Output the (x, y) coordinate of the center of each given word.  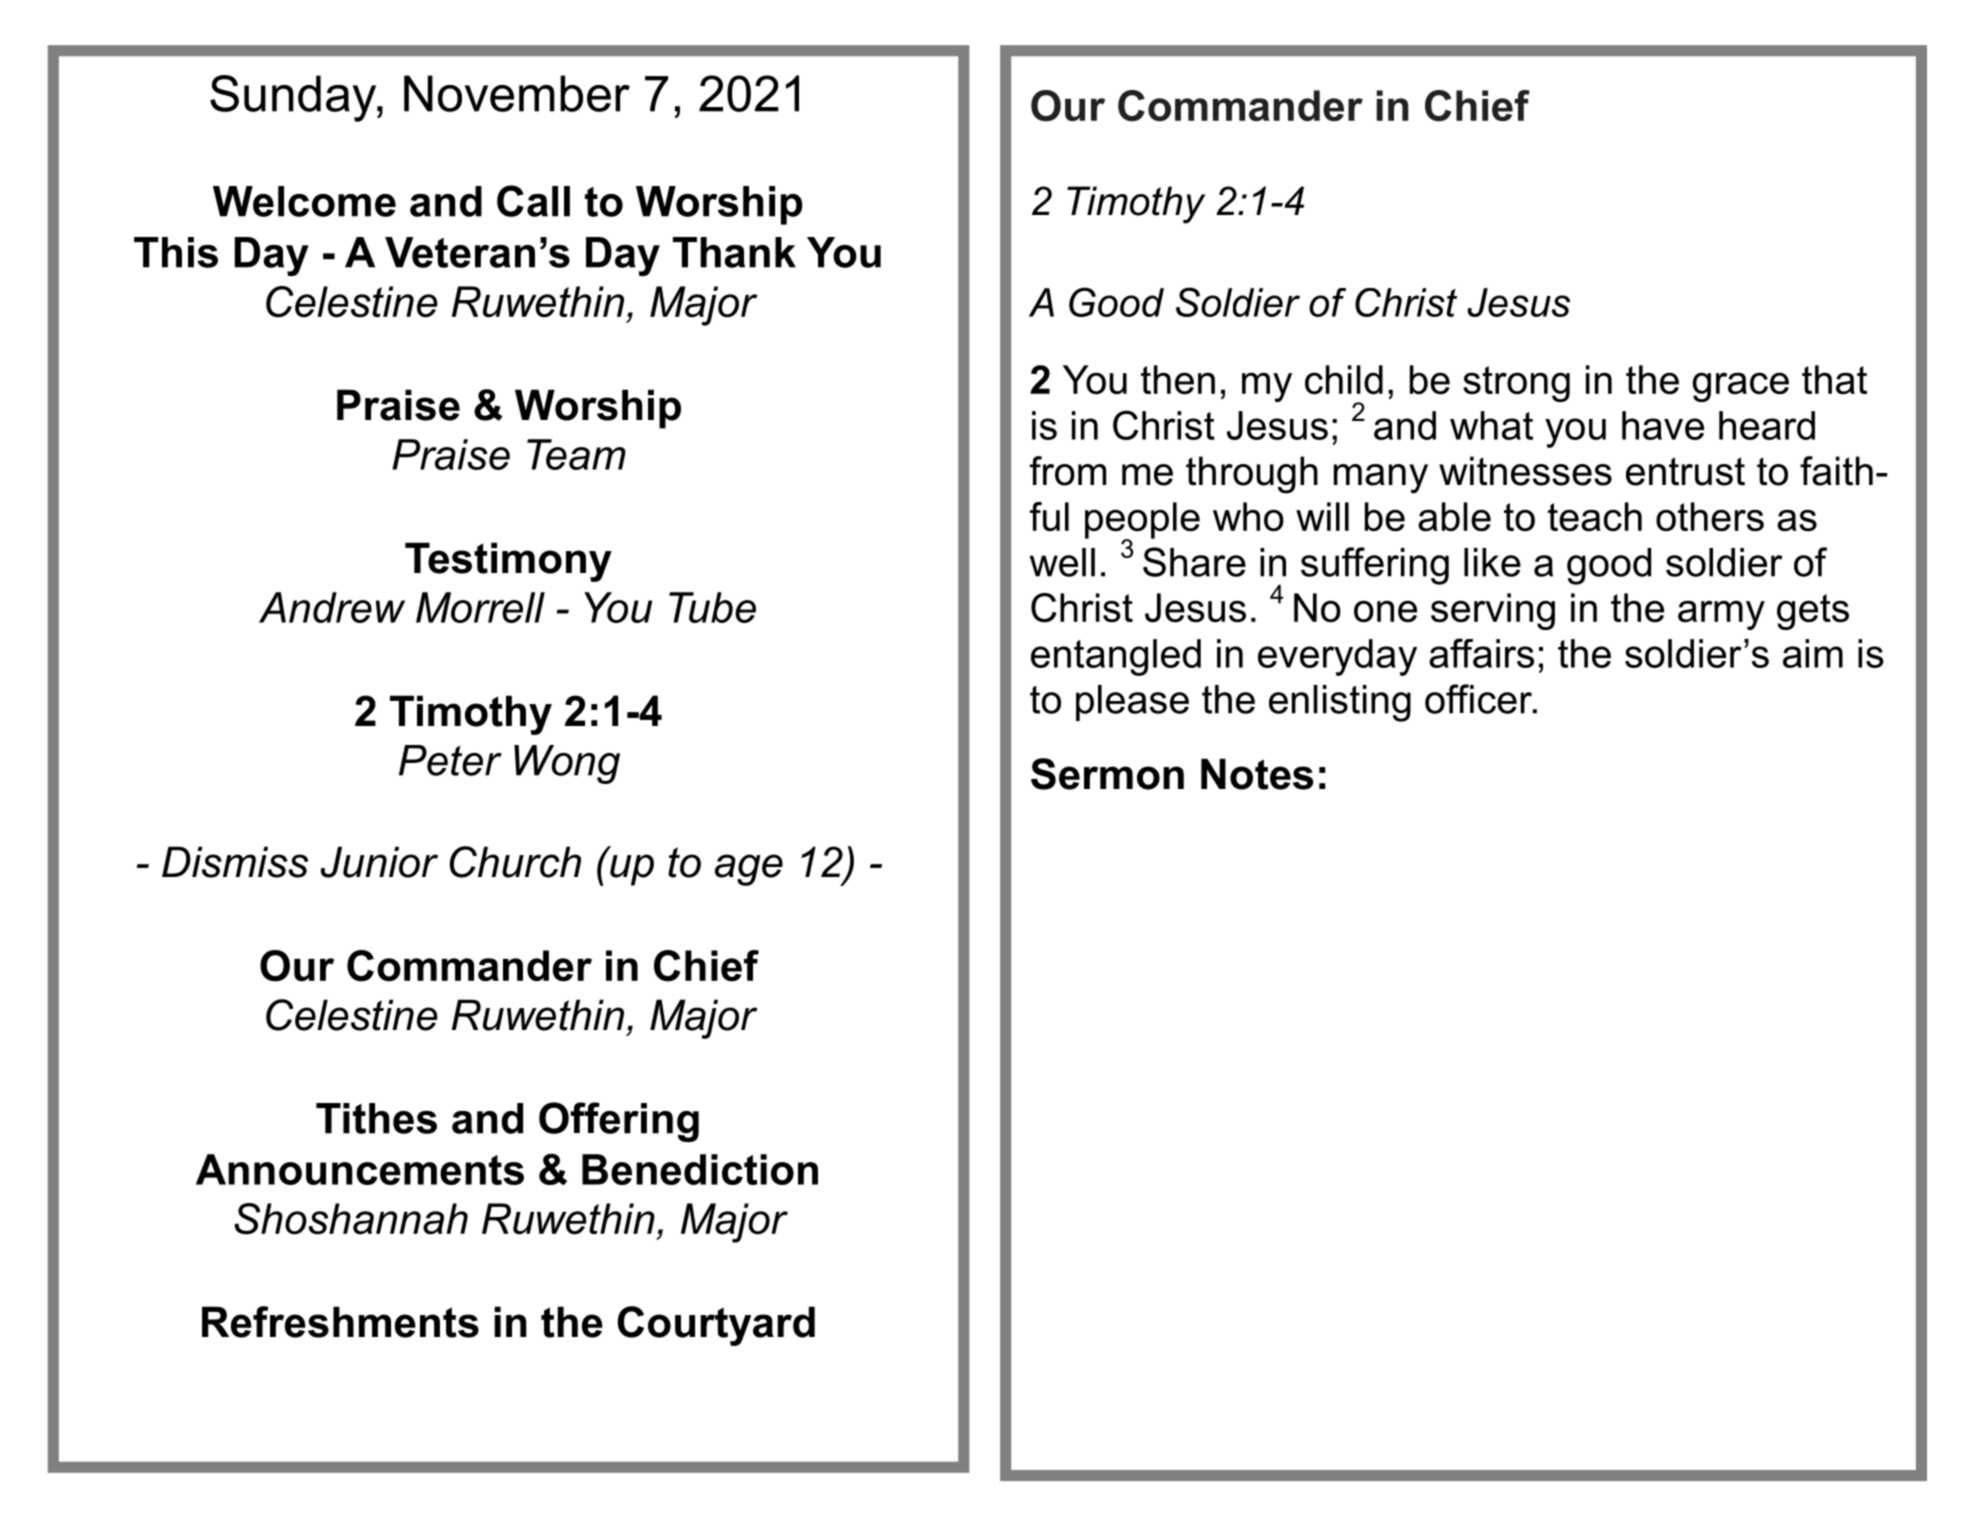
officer (1479, 699)
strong (1516, 384)
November (517, 93)
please (1132, 703)
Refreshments (340, 1322)
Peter (450, 760)
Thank (734, 252)
